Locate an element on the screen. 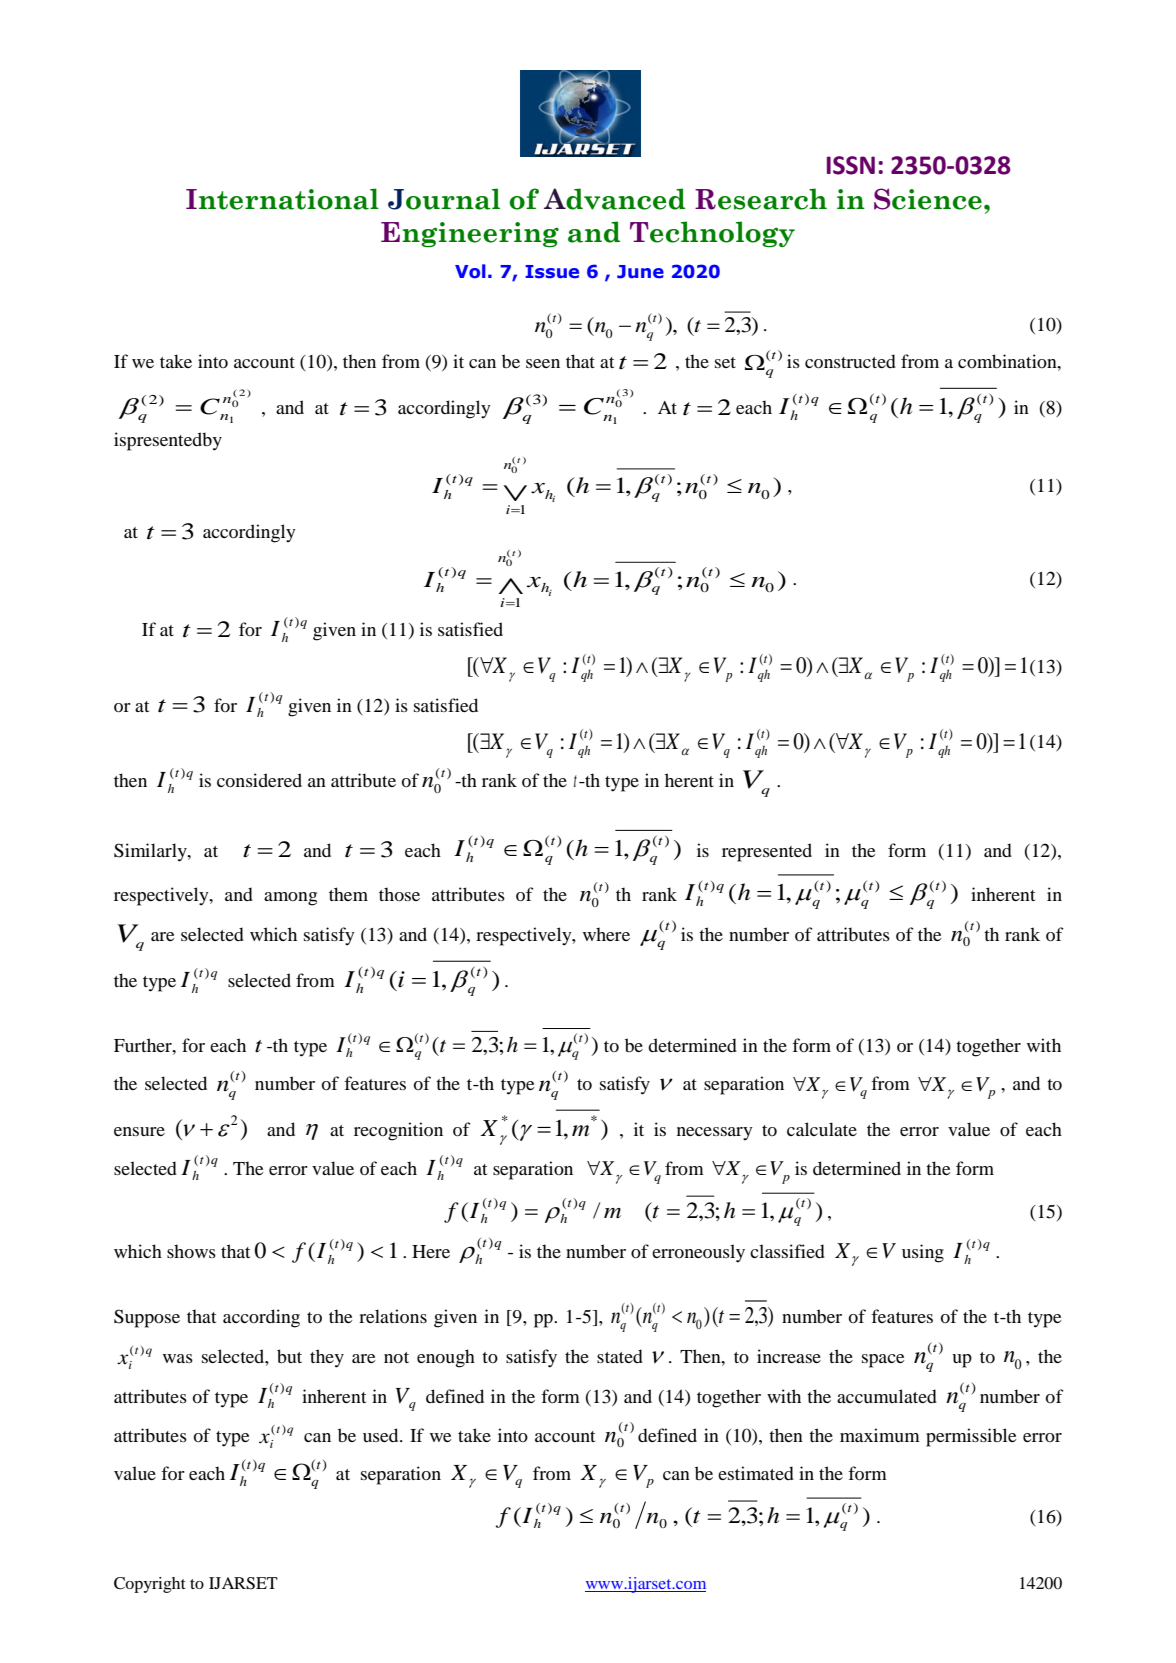 The width and height of the screenshot is (1176, 1663). ISSN is located at coordinates (851, 165).
